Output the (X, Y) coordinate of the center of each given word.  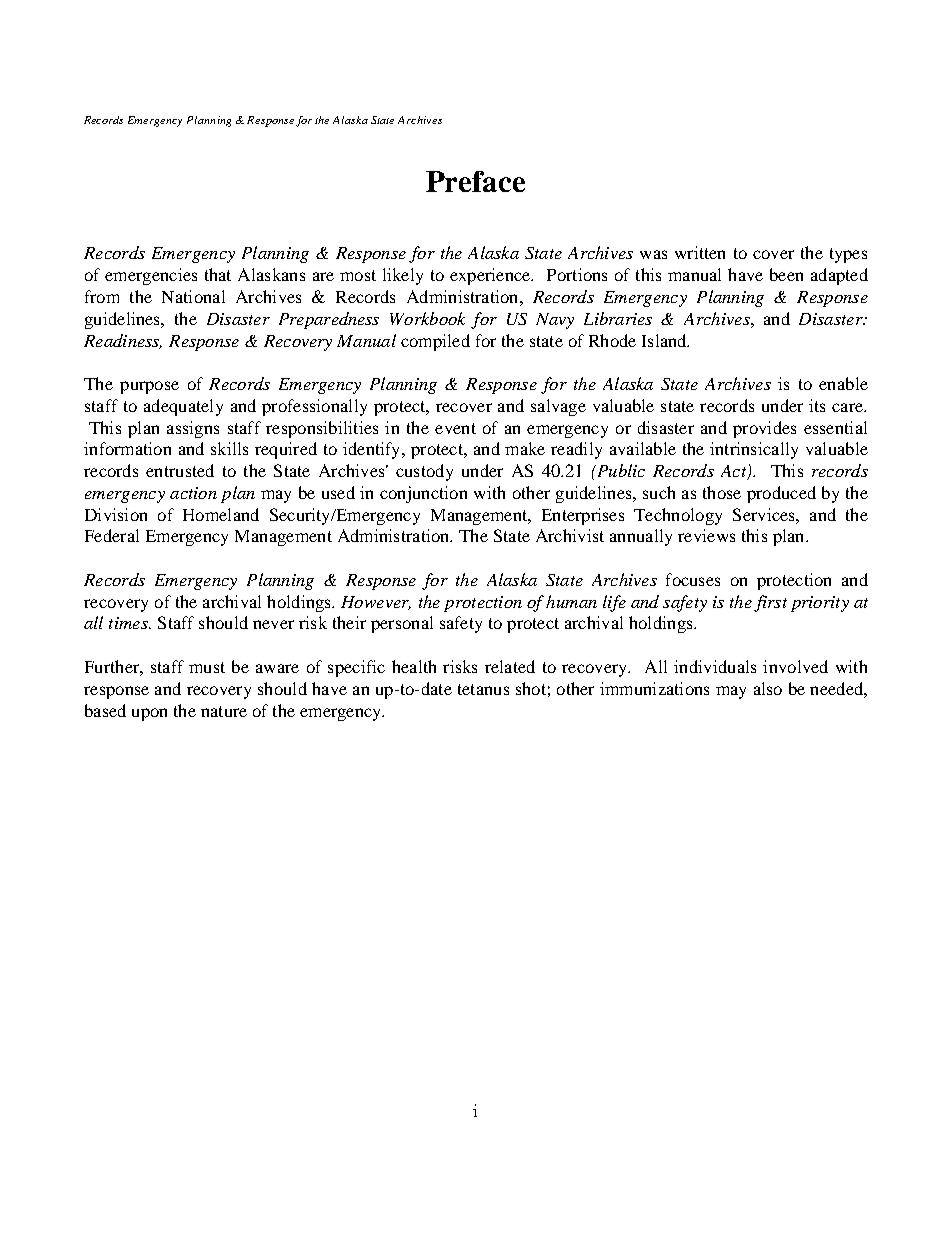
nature (224, 711)
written (700, 252)
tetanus (483, 689)
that (218, 274)
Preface (475, 181)
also (768, 688)
